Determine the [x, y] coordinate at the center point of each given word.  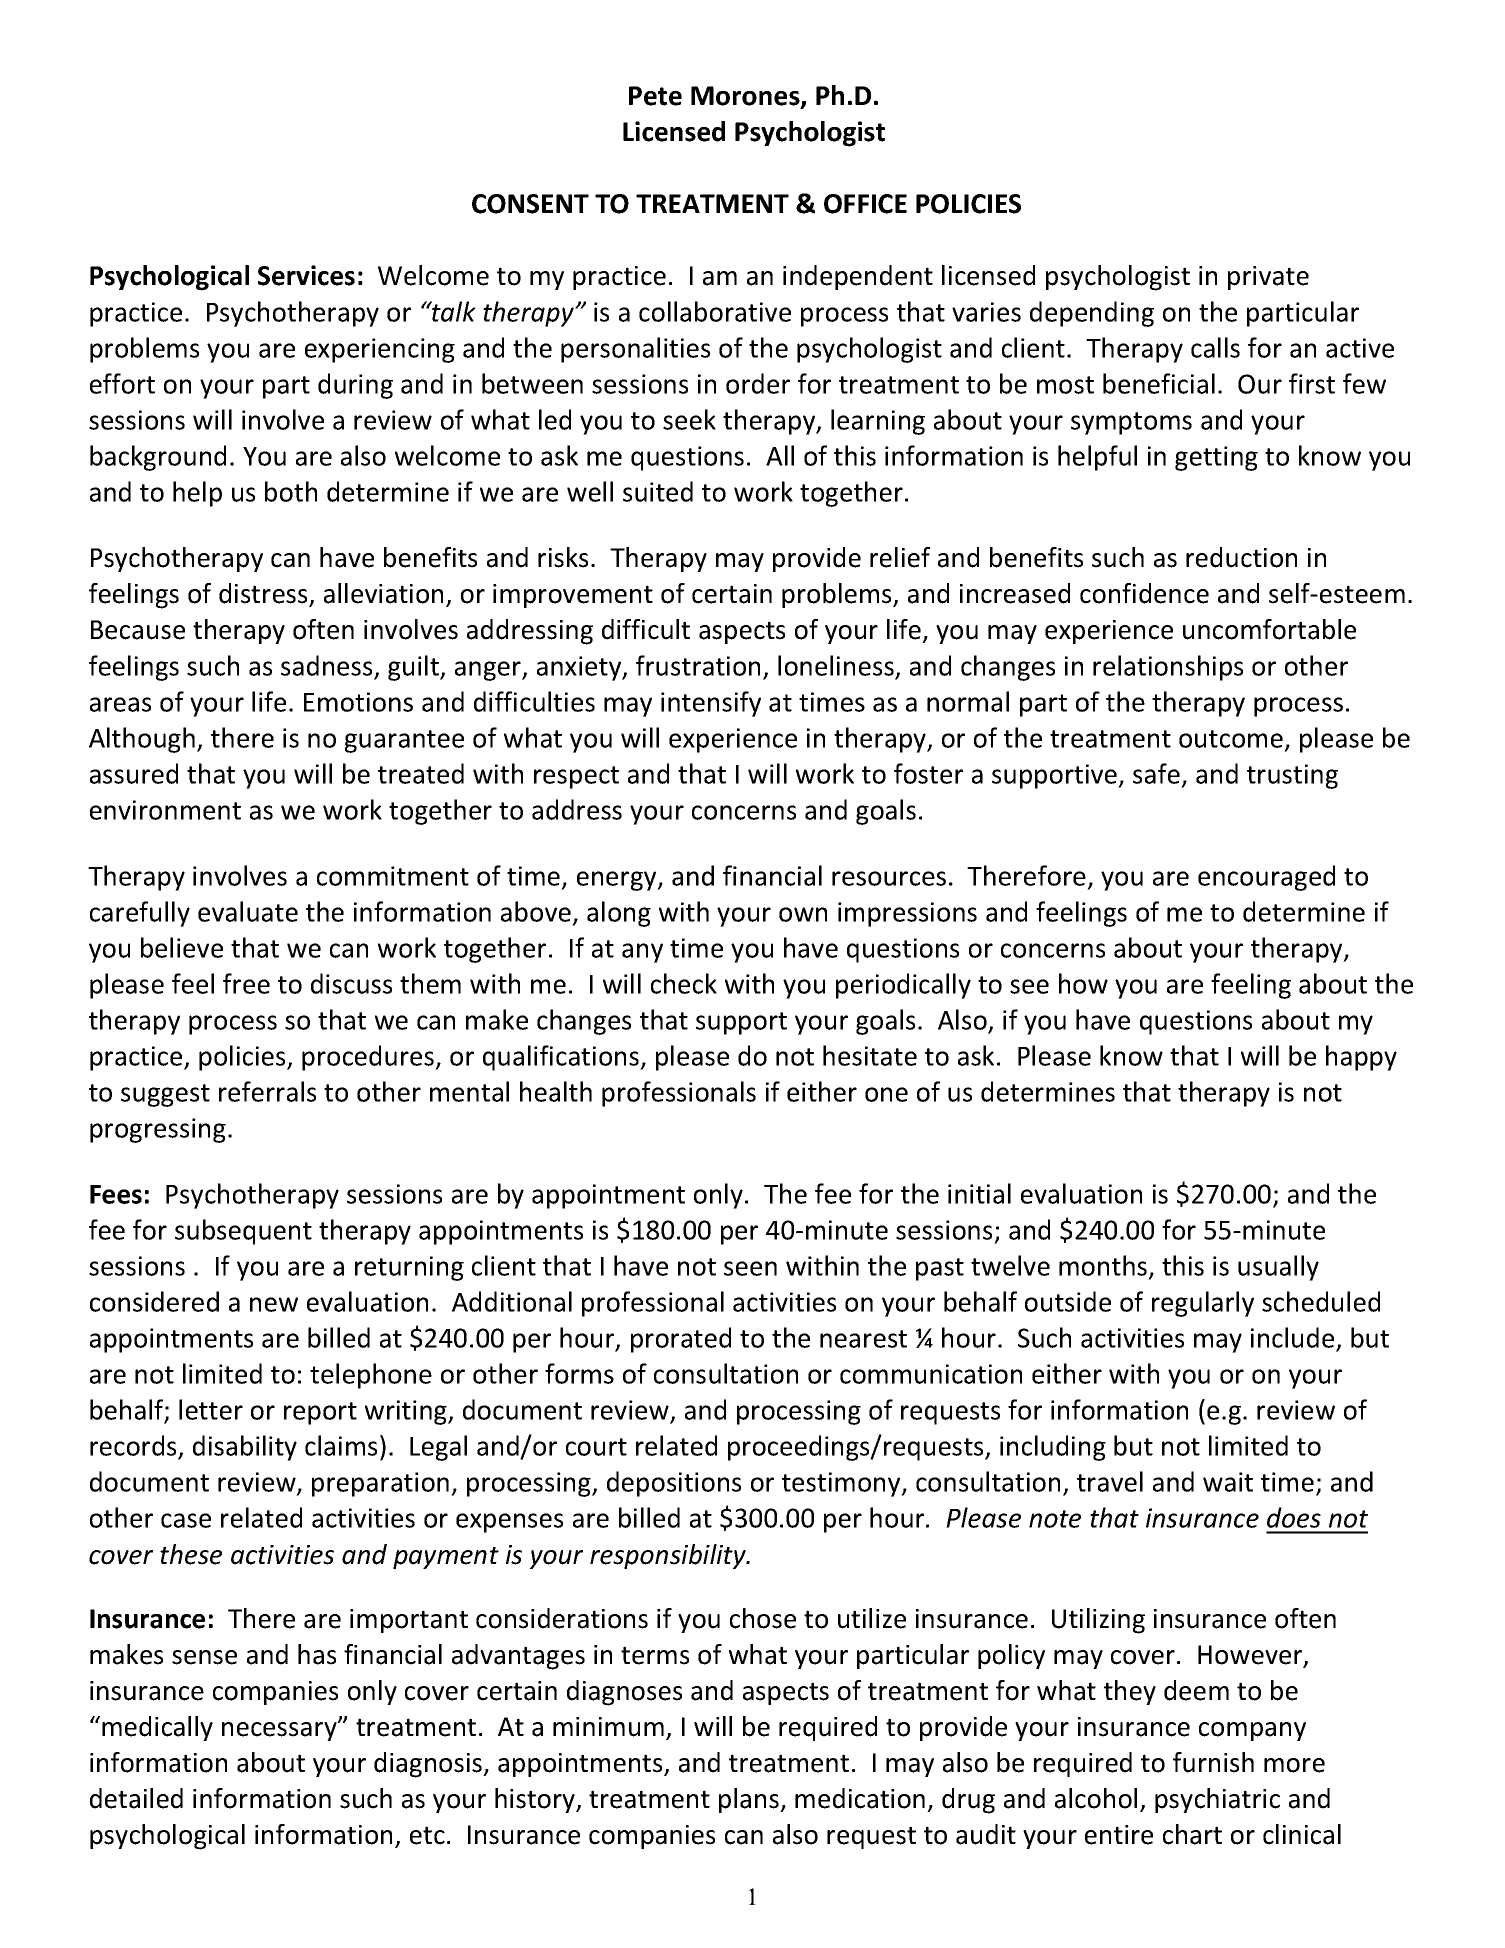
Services [306, 275]
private [1268, 278]
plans [750, 1800]
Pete [655, 96]
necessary [280, 1730]
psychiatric [1217, 1800]
